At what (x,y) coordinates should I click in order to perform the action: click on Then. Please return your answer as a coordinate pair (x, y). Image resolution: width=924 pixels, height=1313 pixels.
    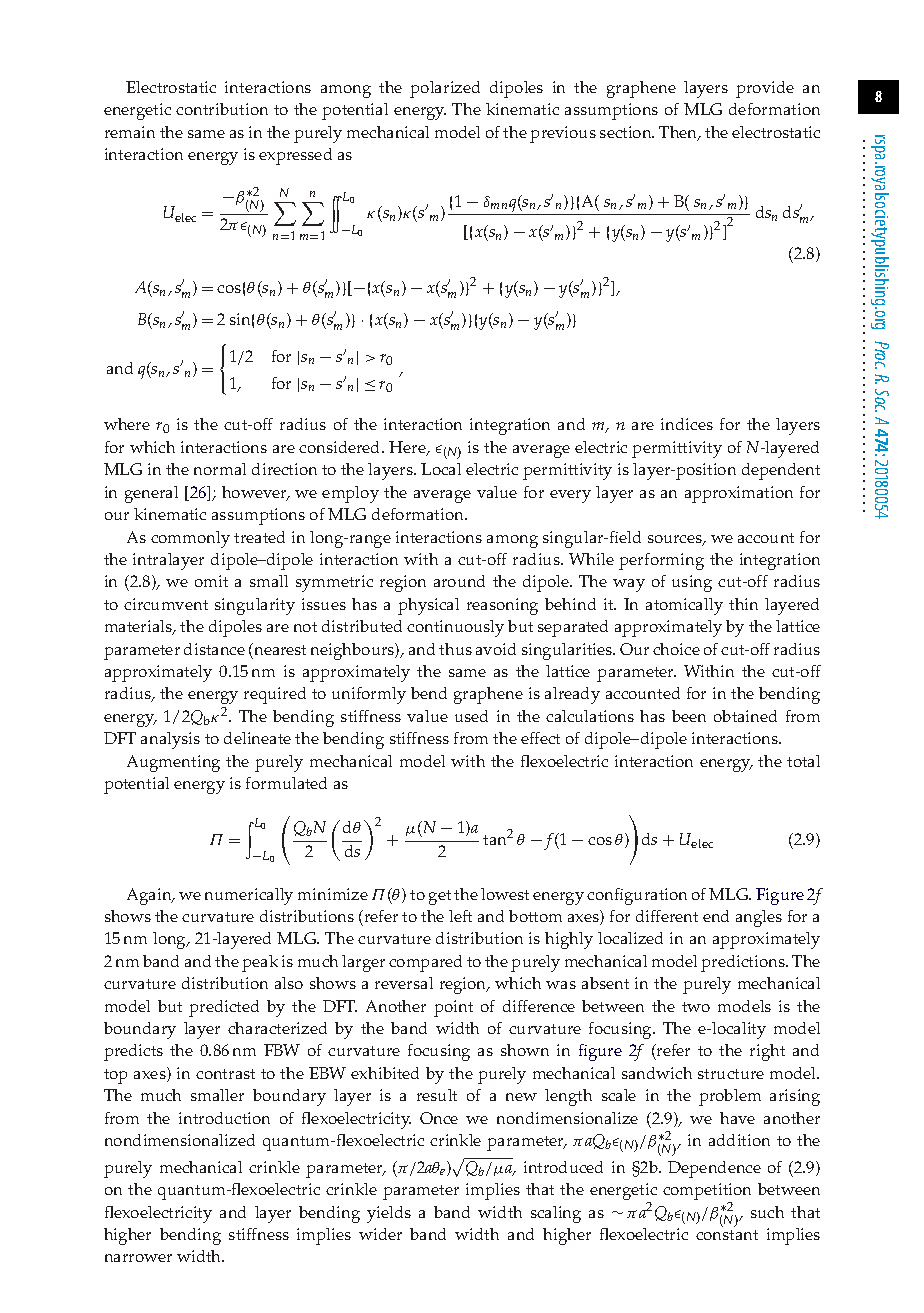
    Looking at the image, I should click on (679, 133).
